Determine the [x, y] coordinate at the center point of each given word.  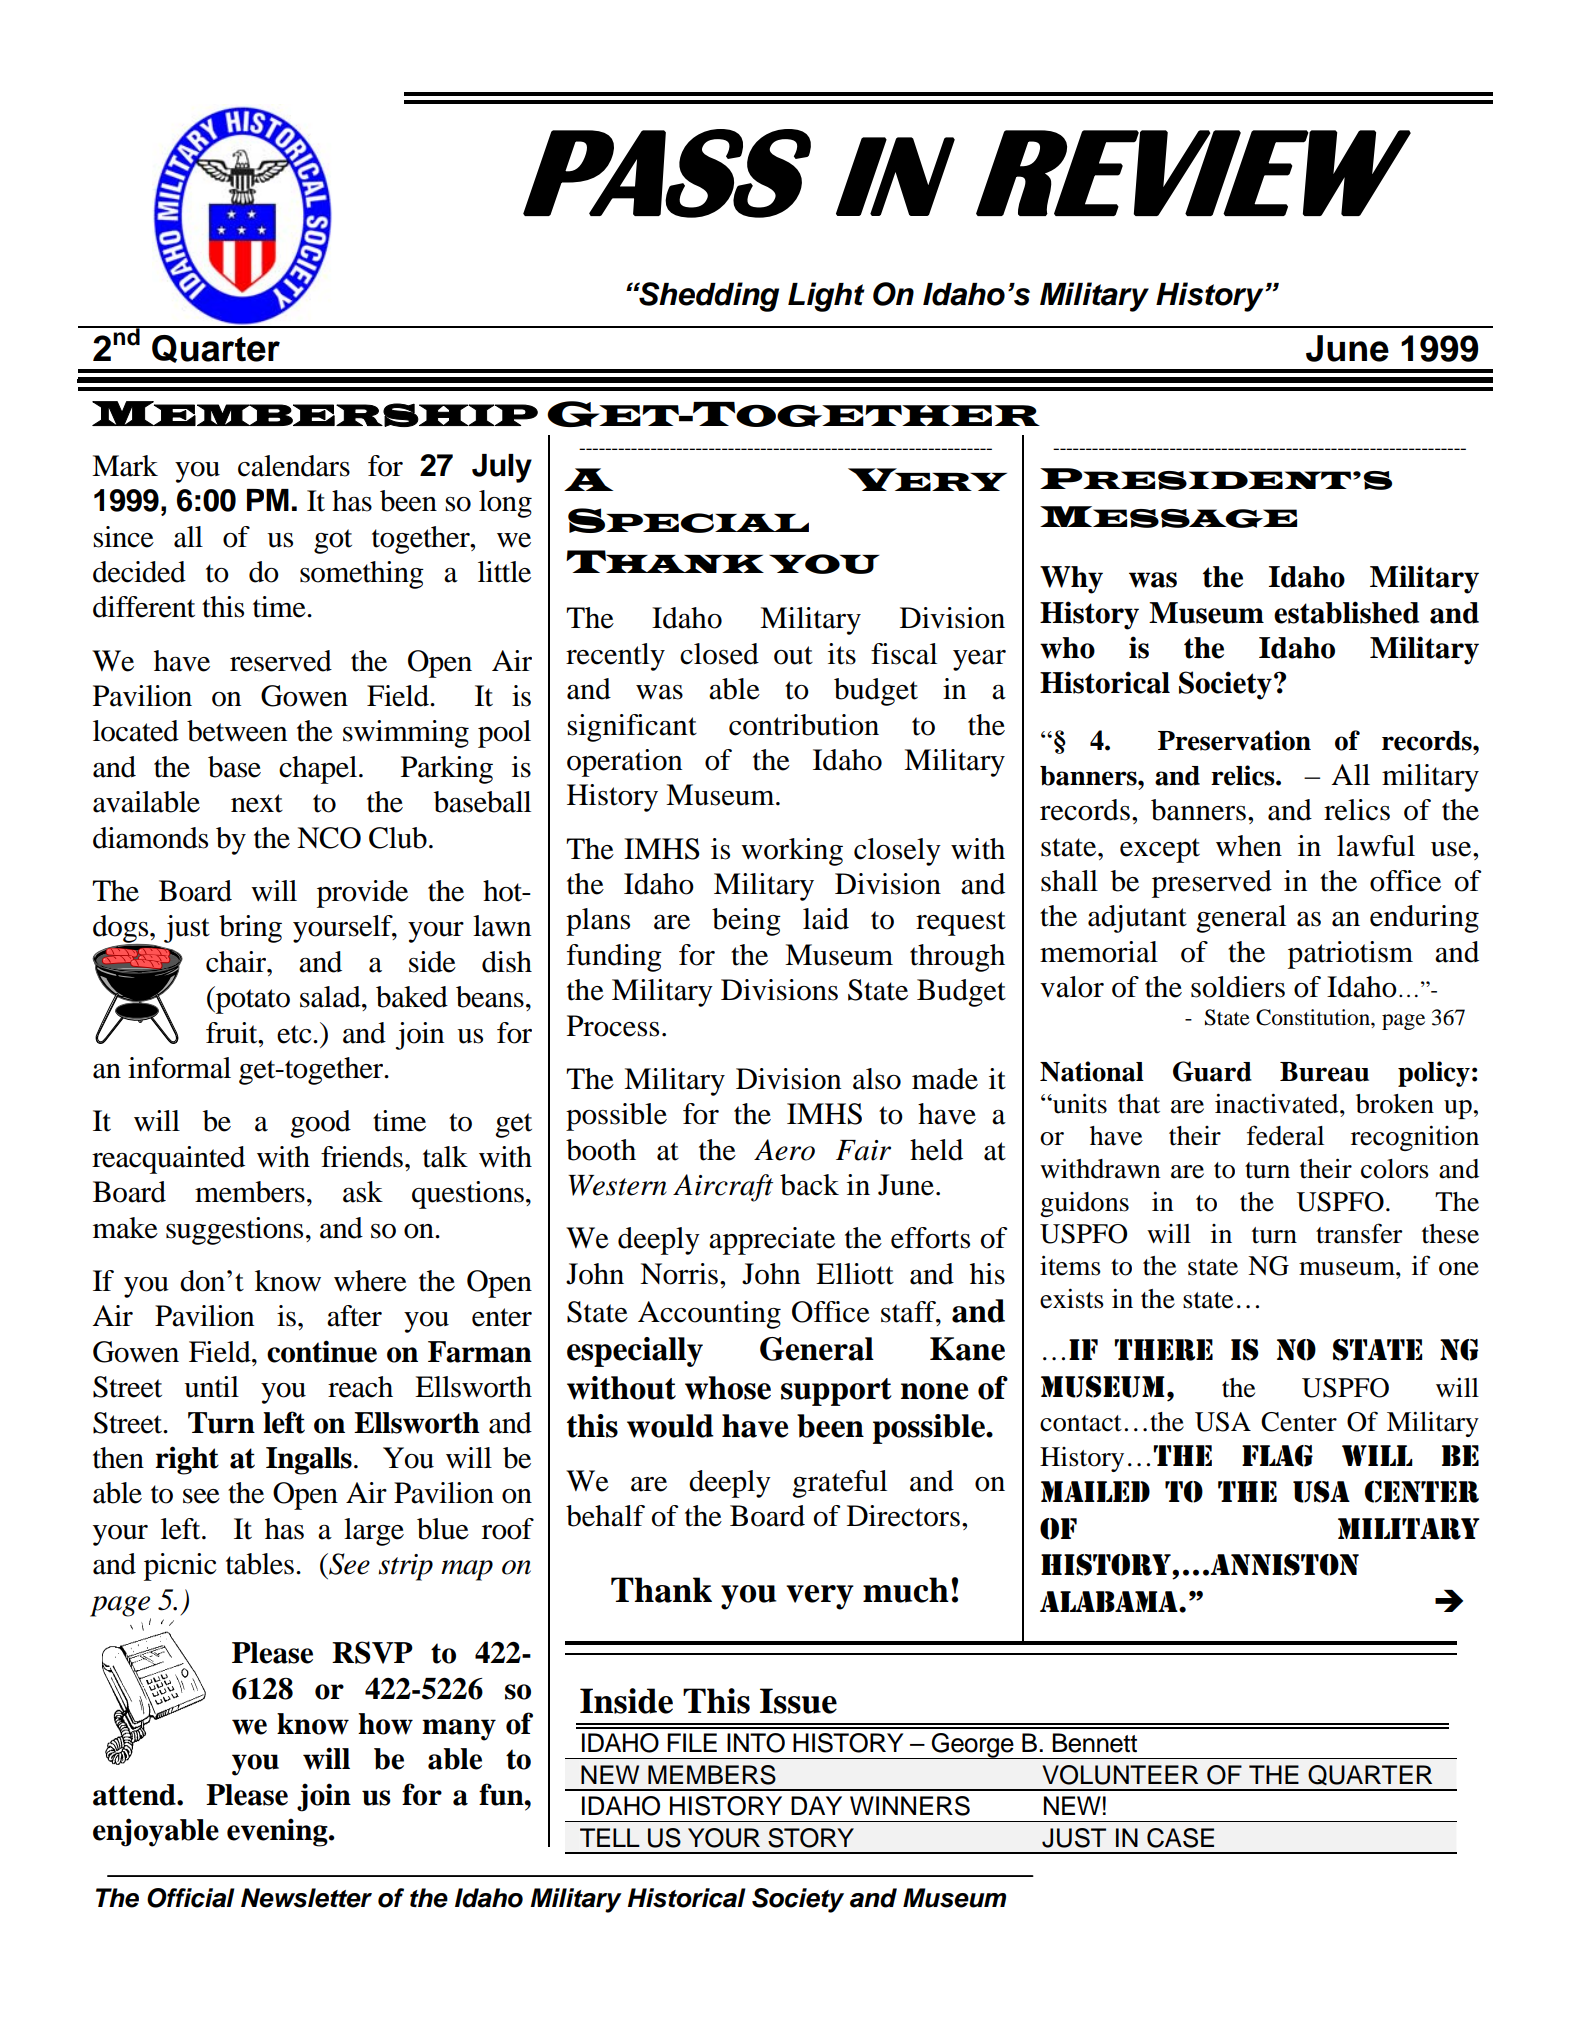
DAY [816, 1805]
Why [1071, 580]
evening [278, 1832]
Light [826, 297]
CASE [1180, 1838]
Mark [125, 466]
